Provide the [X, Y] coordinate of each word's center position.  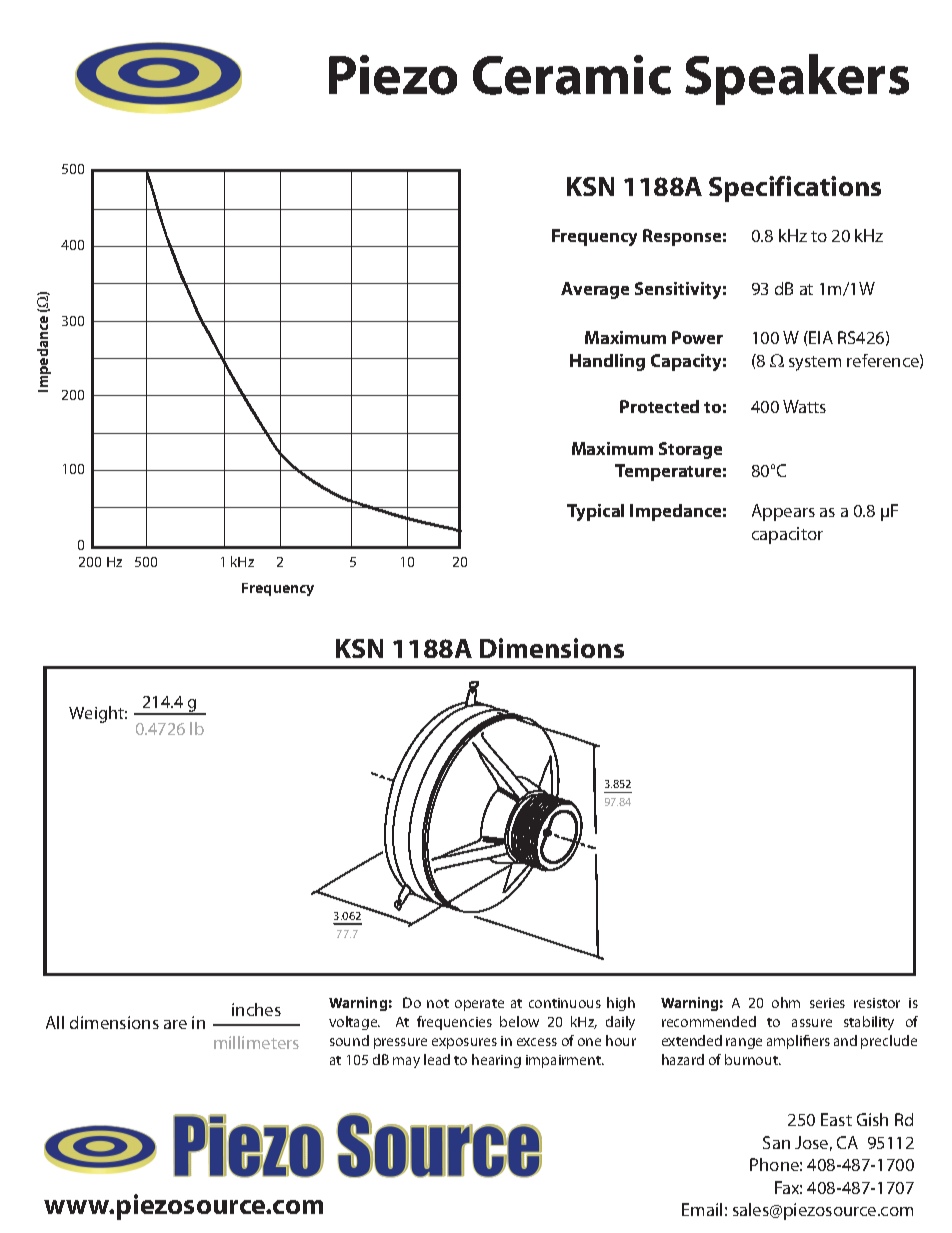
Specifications [795, 189]
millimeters [256, 1042]
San [776, 1142]
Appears [783, 512]
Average [595, 290]
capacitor [787, 535]
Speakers [797, 79]
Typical [595, 512]
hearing [496, 1061]
